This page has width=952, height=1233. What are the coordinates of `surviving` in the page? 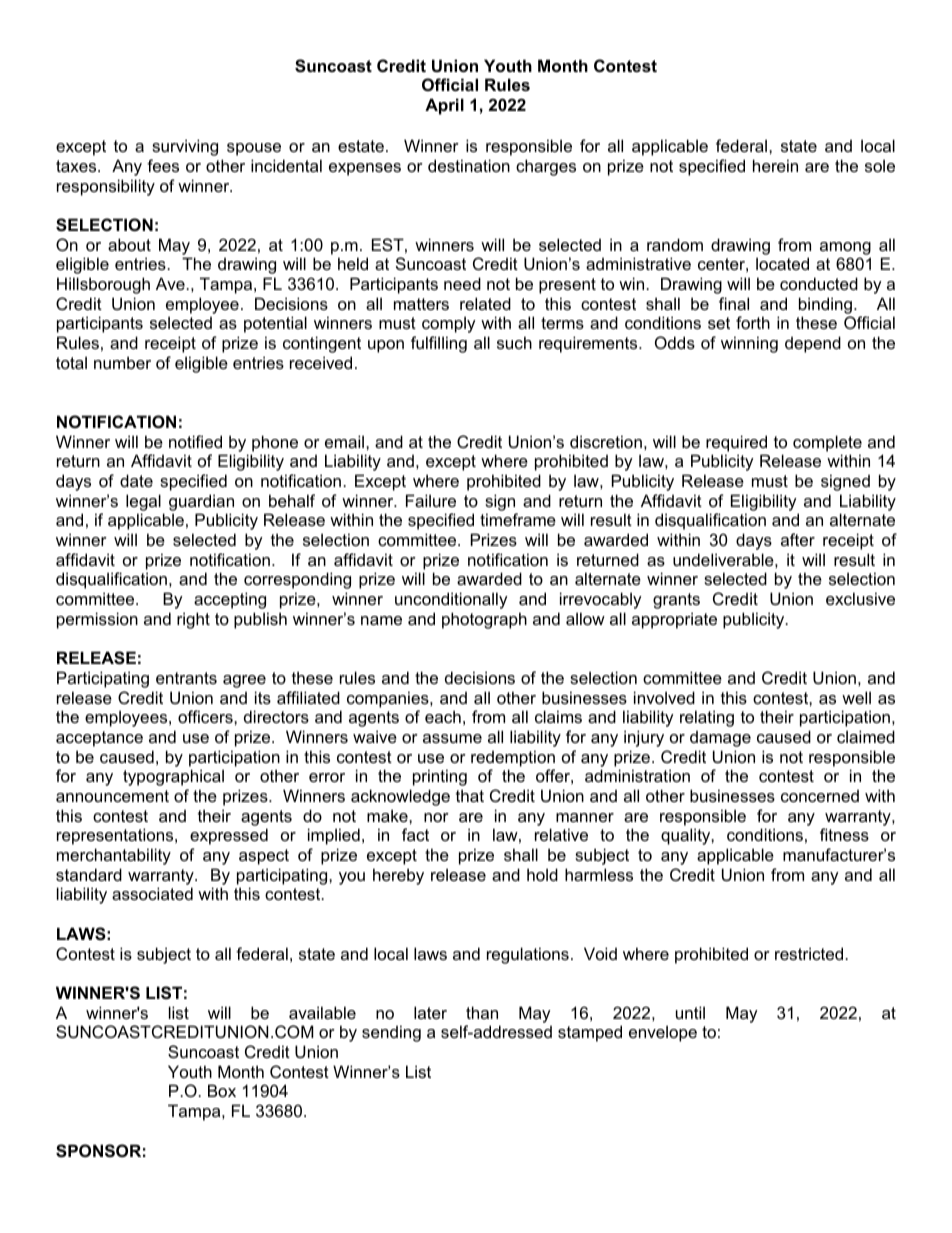 It's located at (185, 147).
